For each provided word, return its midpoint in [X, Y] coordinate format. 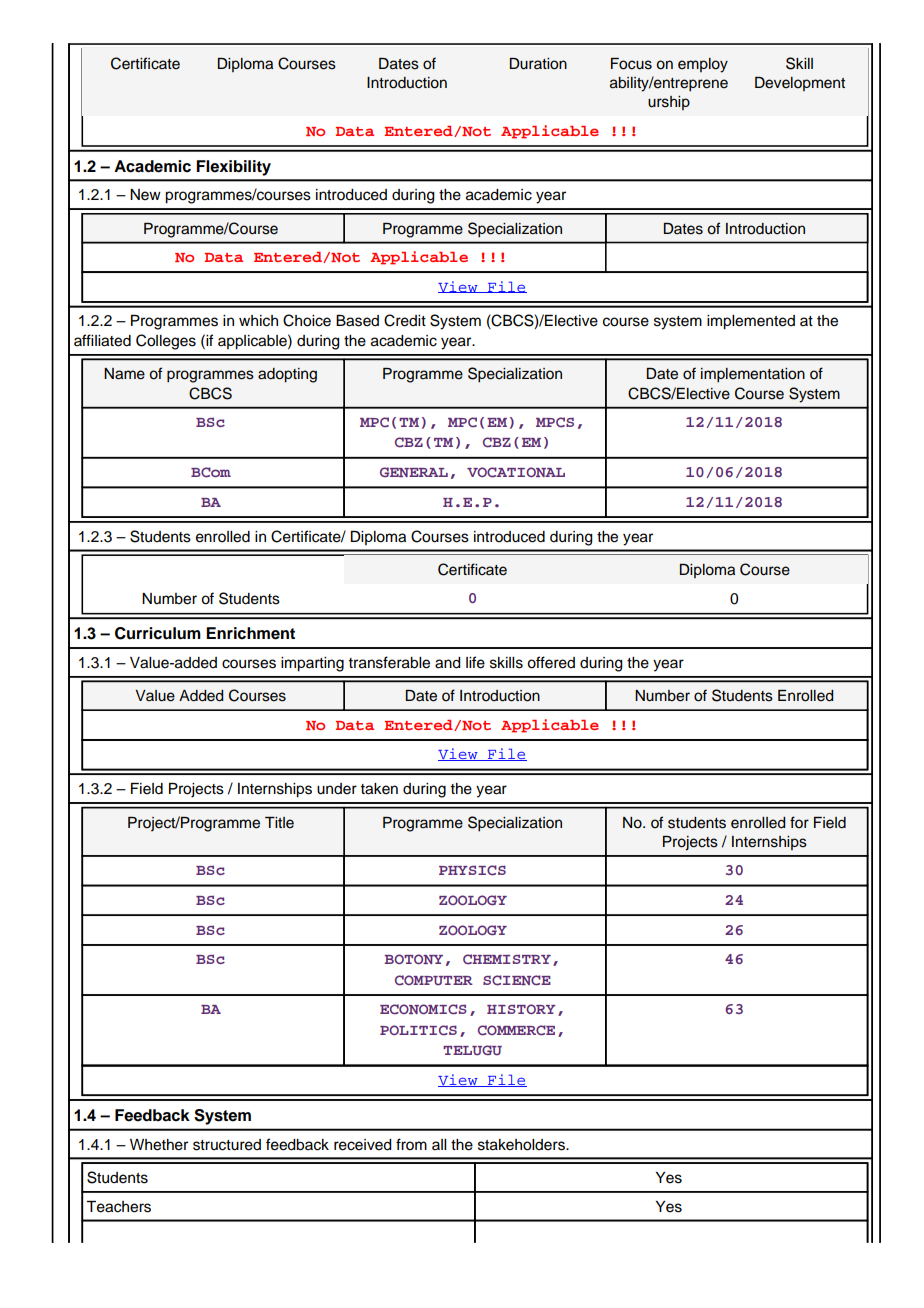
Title [279, 823]
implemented [751, 322]
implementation [753, 375]
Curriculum [158, 633]
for [799, 822]
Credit [405, 320]
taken [379, 789]
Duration [538, 64]
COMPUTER [434, 980]
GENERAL [414, 472]
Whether [159, 1145]
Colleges [166, 342]
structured [227, 1145]
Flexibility [233, 168]
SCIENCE [517, 980]
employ [703, 65]
